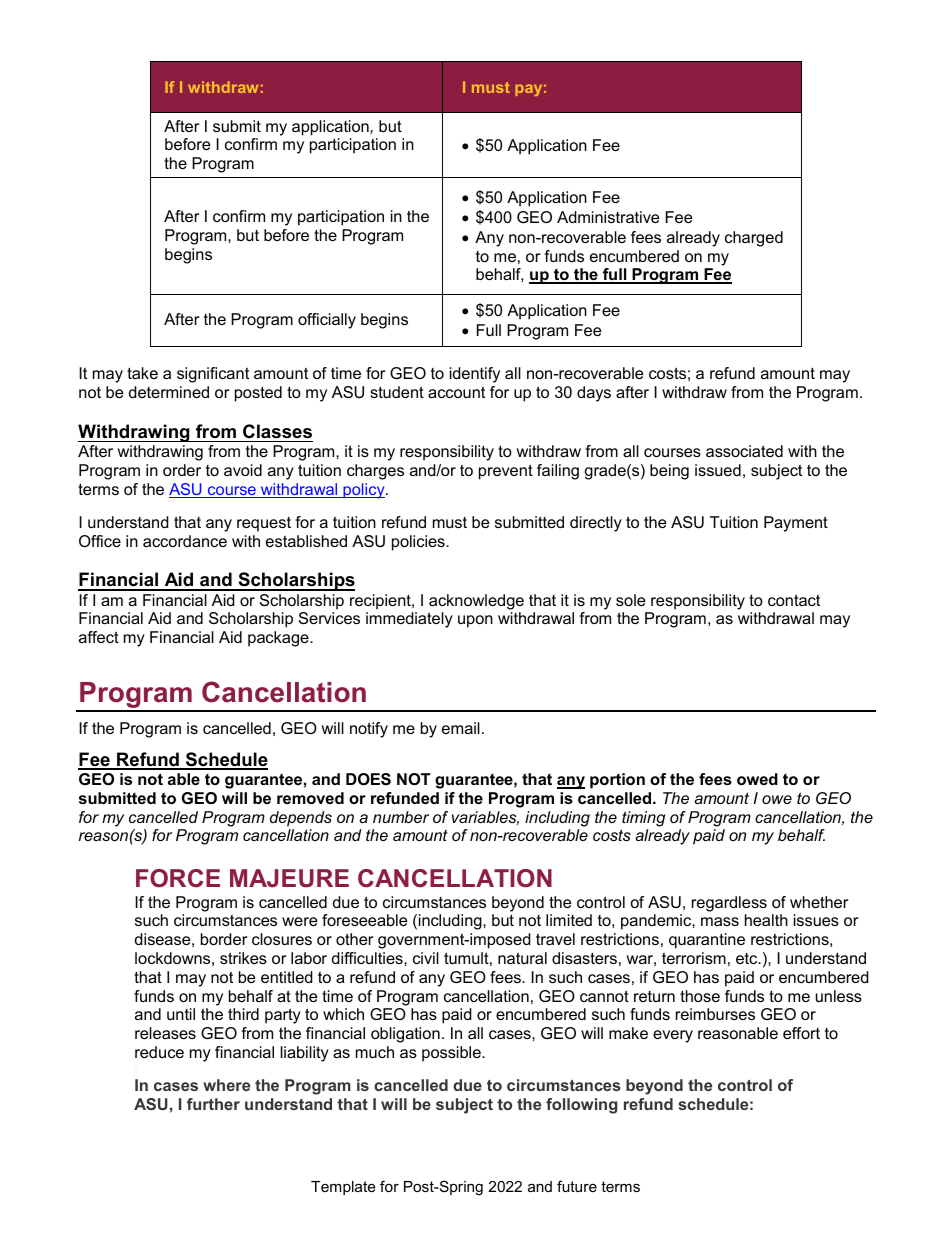 This screenshot has width=952, height=1233. I want to click on charged, so click(754, 239).
